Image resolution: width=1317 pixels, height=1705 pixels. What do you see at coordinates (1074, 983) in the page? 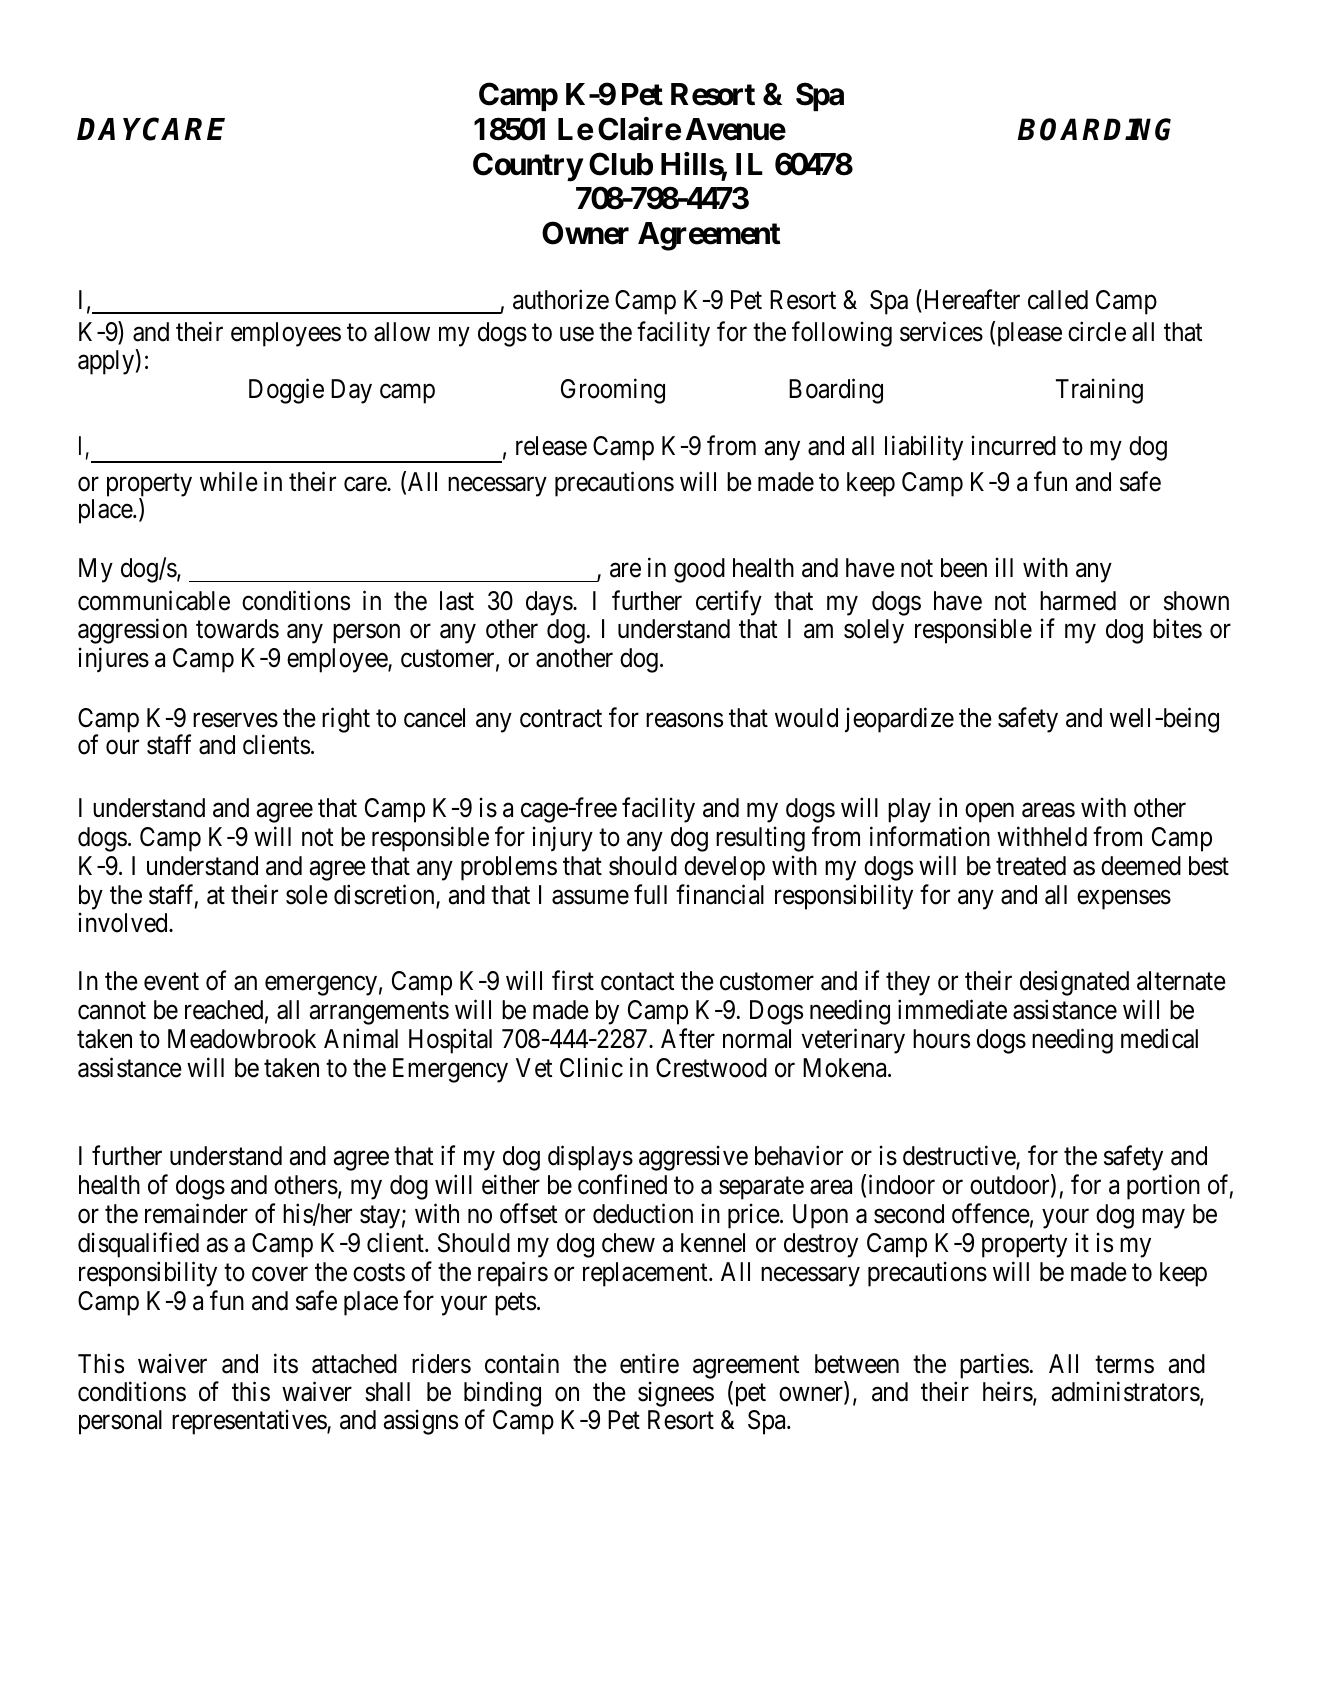
I see `designated` at bounding box center [1074, 983].
